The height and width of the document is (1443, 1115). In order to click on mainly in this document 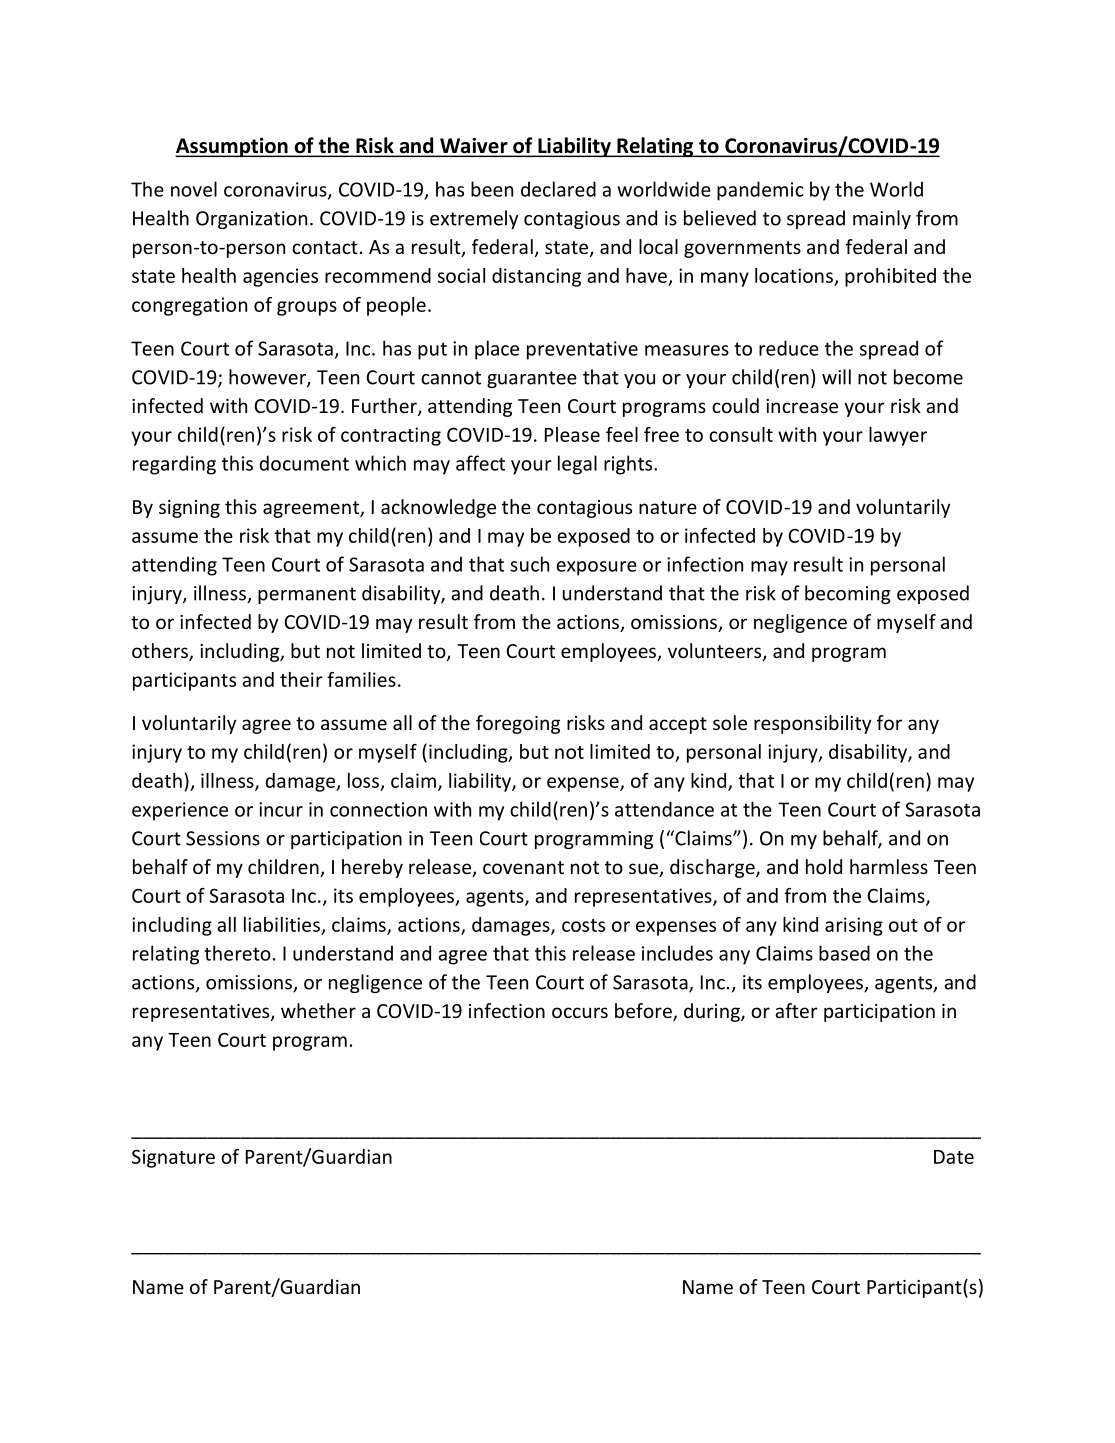, I will do `click(882, 219)`.
